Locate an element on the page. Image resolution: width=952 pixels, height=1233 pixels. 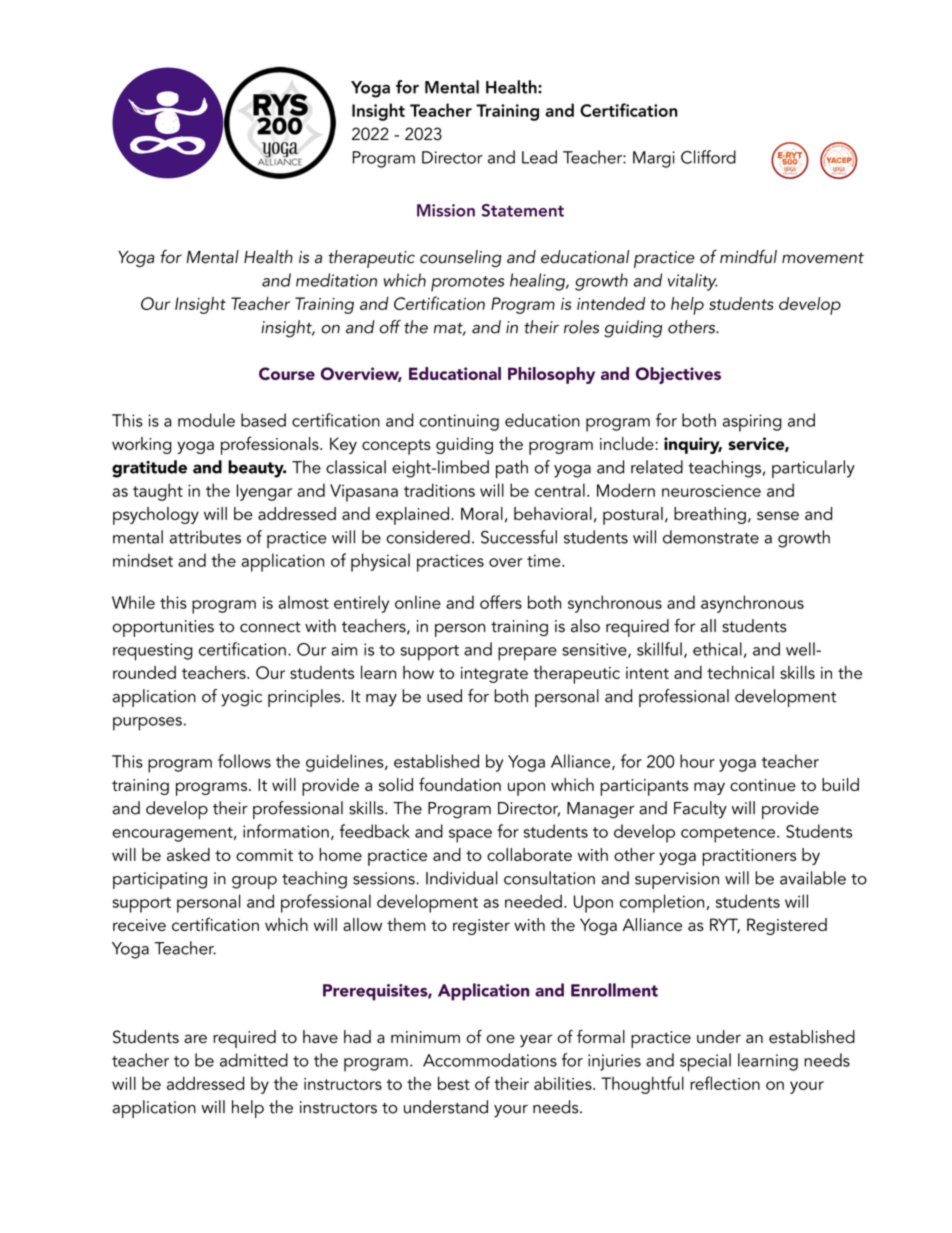
Statement is located at coordinates (523, 210).
